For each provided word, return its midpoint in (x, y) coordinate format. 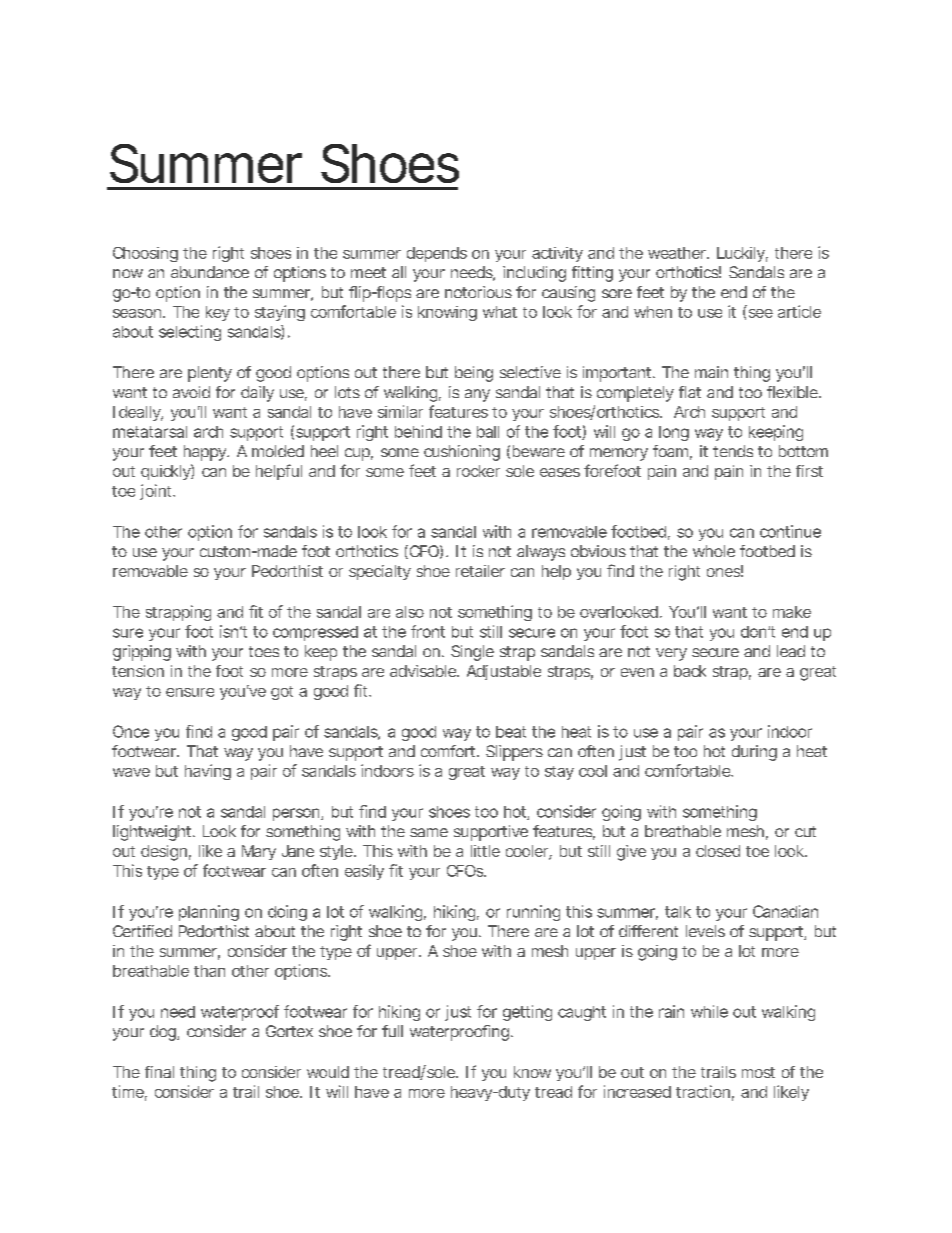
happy (206, 453)
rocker (478, 471)
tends (733, 451)
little (485, 851)
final (159, 1072)
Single (472, 653)
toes (264, 651)
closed (718, 851)
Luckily (742, 254)
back (690, 671)
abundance (210, 272)
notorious (478, 292)
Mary (259, 852)
